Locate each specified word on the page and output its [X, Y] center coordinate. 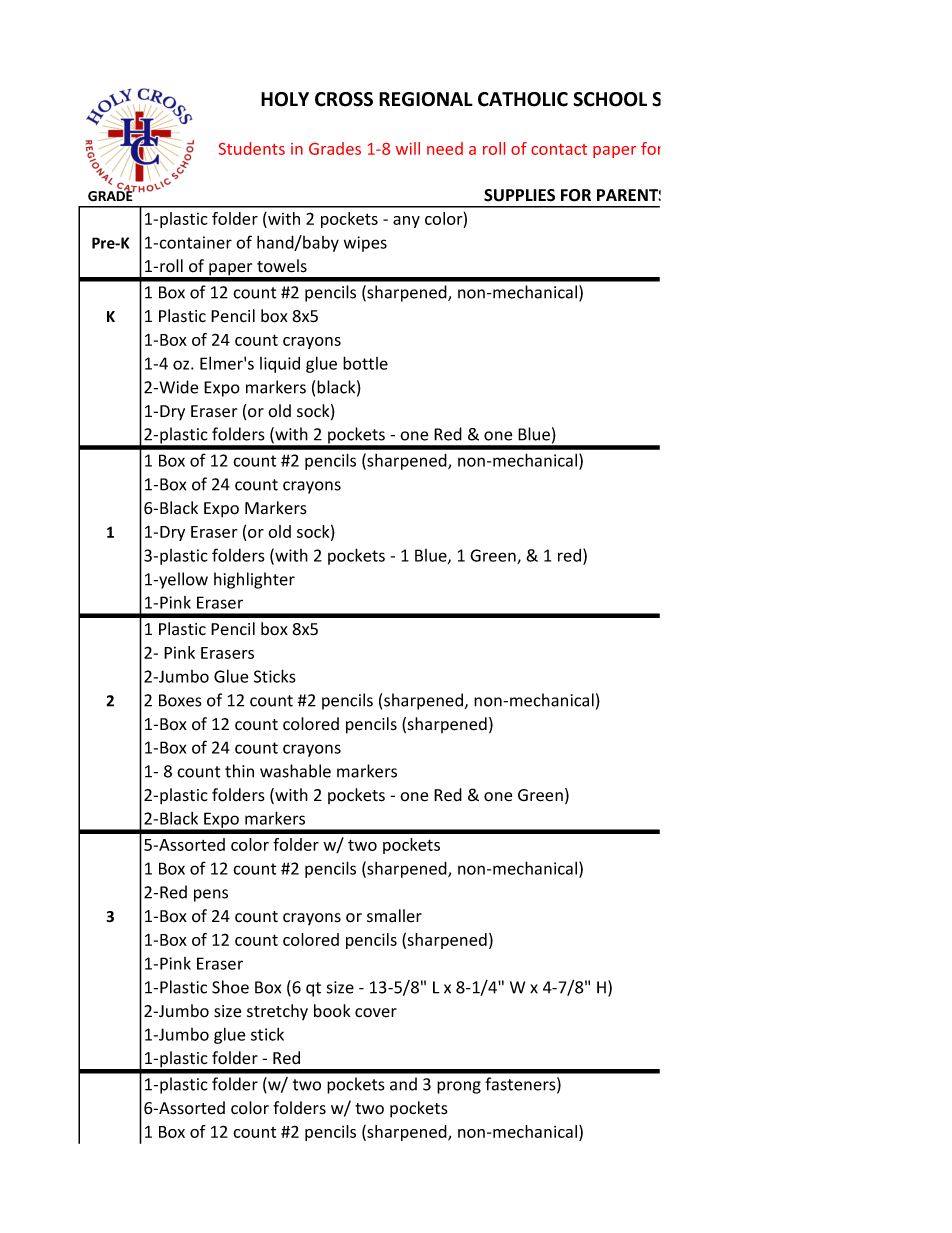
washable [295, 771]
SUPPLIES [519, 195]
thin [239, 771]
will [408, 148]
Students [252, 148]
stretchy [277, 1012]
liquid [280, 365]
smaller [394, 916]
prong [459, 1087]
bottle [365, 363]
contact [559, 149]
